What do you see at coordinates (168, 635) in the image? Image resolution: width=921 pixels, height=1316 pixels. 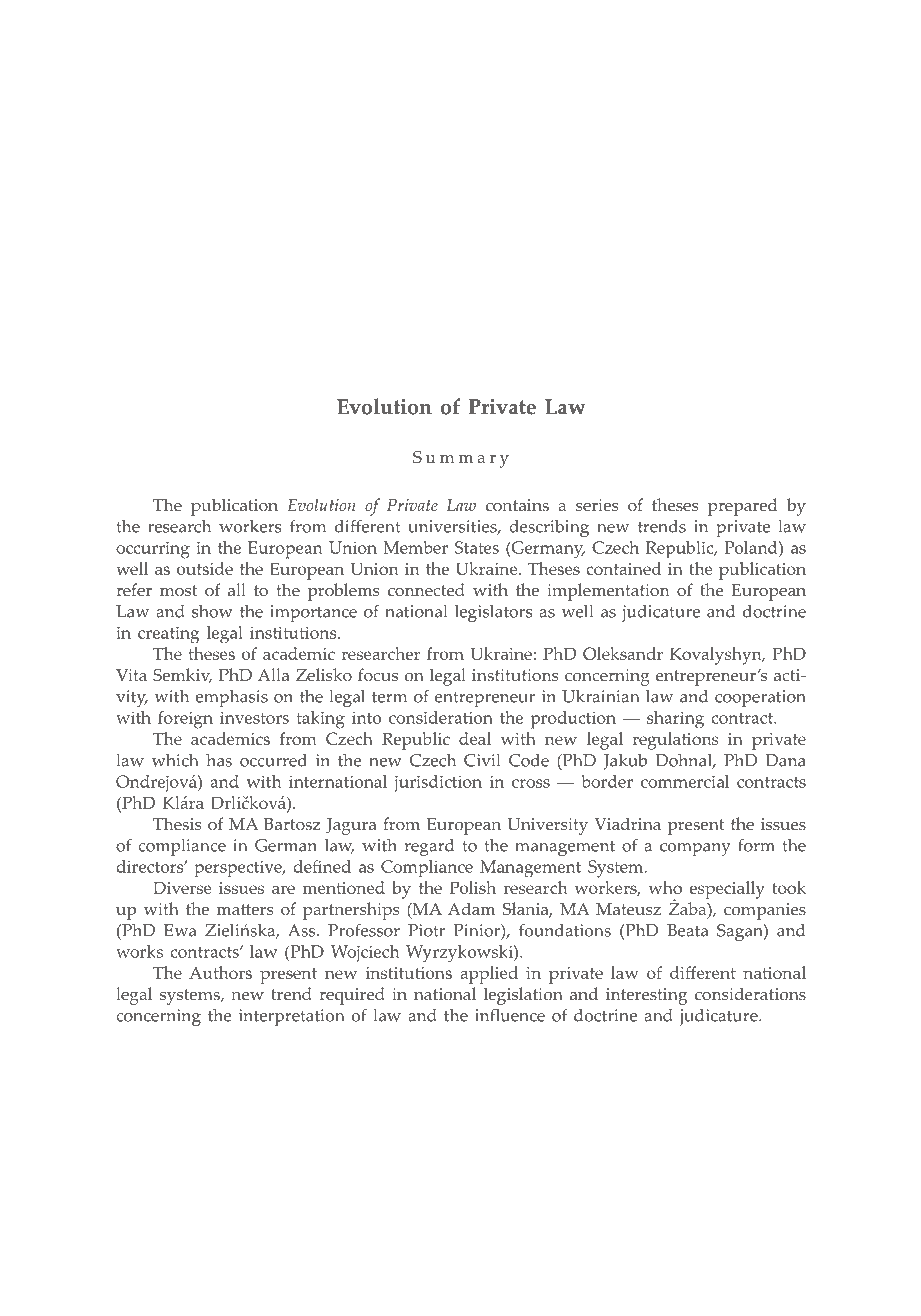 I see `creating` at bounding box center [168, 635].
